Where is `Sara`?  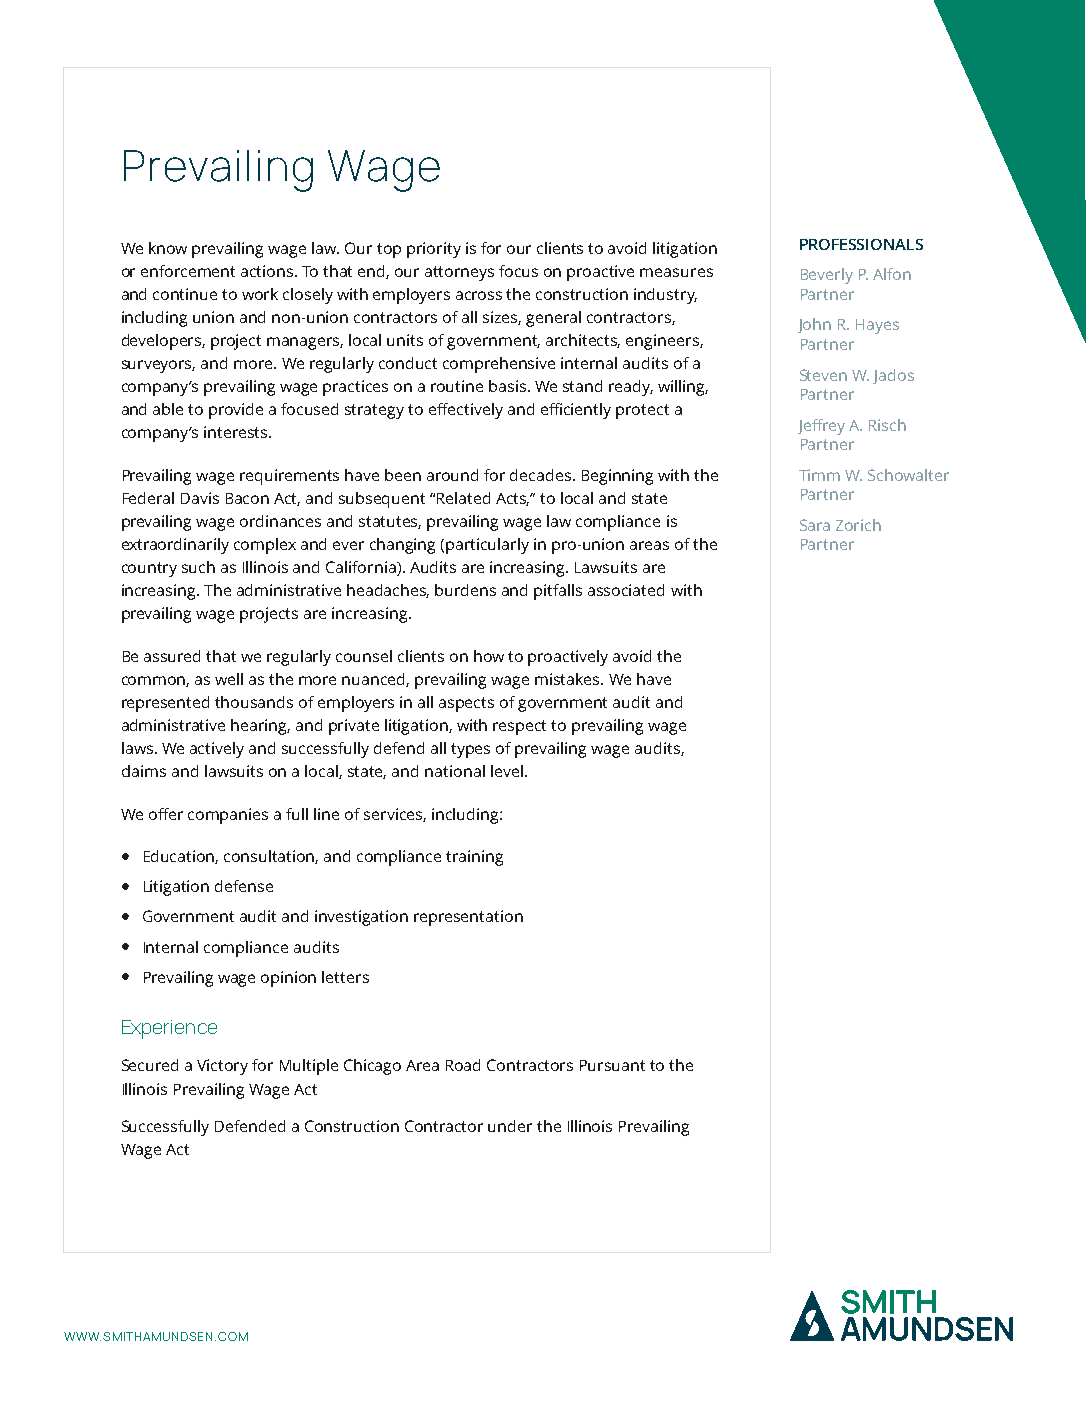 Sara is located at coordinates (815, 525).
